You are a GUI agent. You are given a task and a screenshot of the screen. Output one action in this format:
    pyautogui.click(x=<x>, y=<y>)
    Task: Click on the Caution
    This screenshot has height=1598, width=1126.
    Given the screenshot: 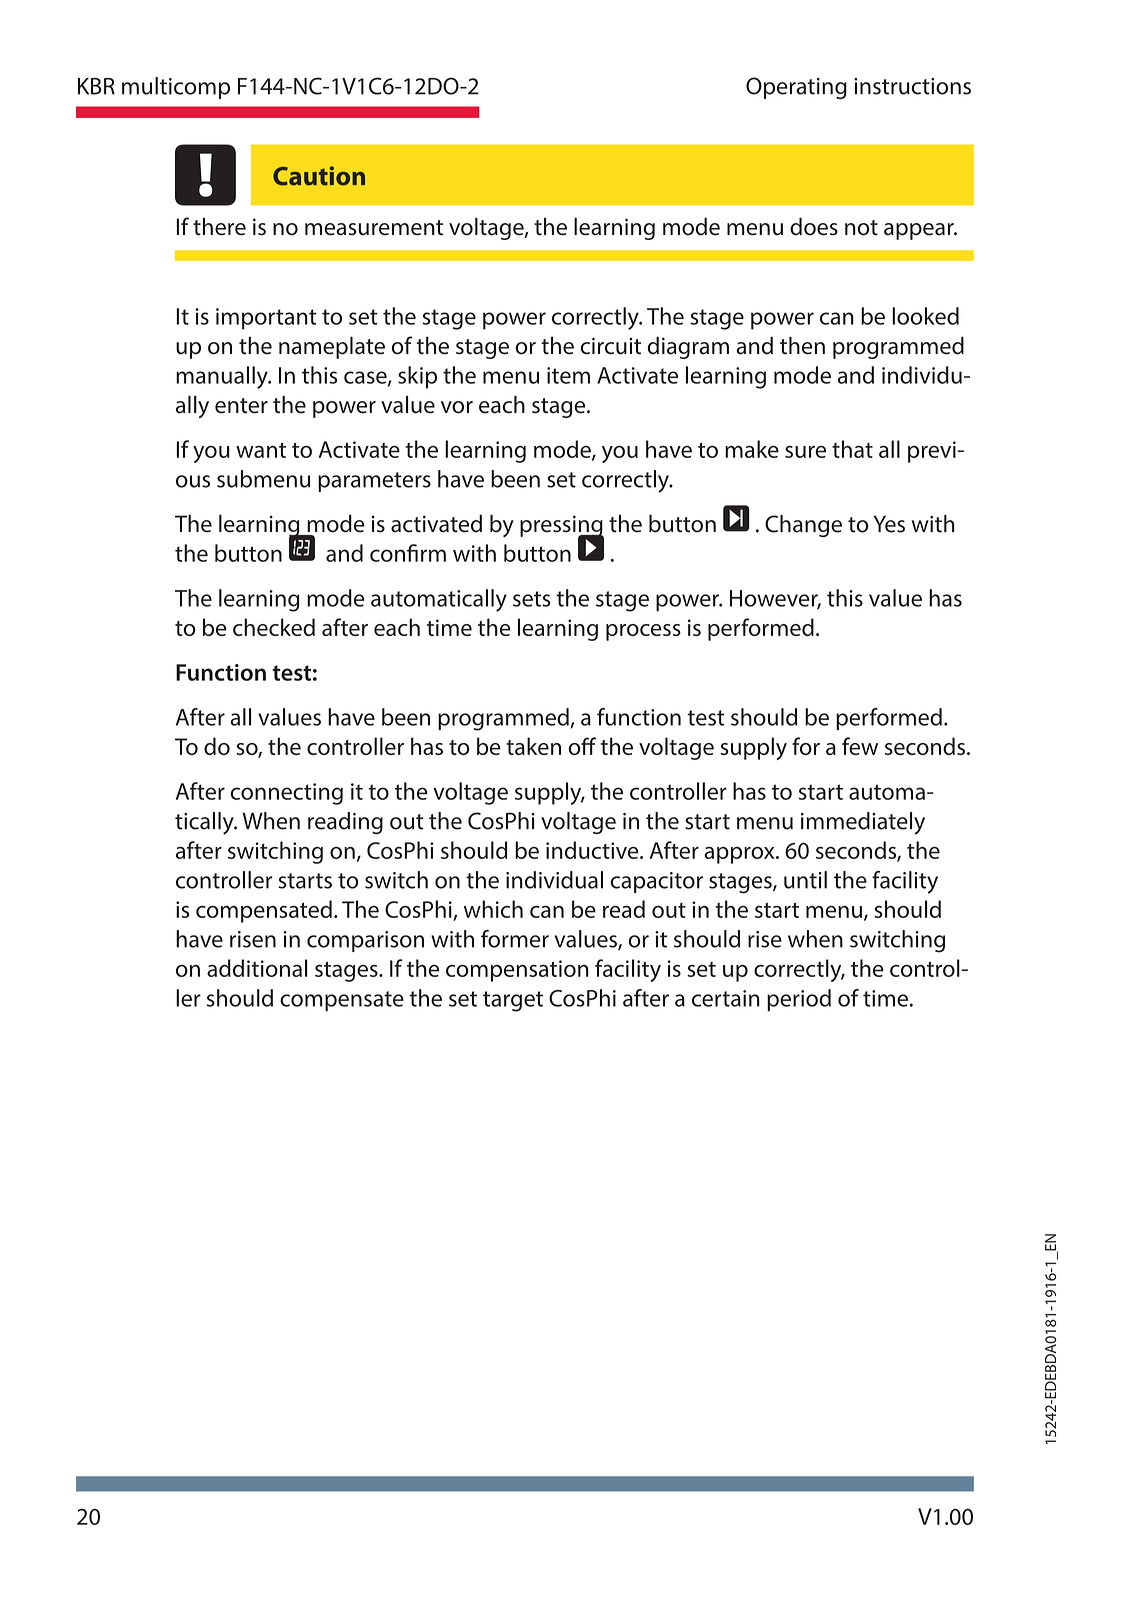 What is the action you would take?
    pyautogui.click(x=319, y=176)
